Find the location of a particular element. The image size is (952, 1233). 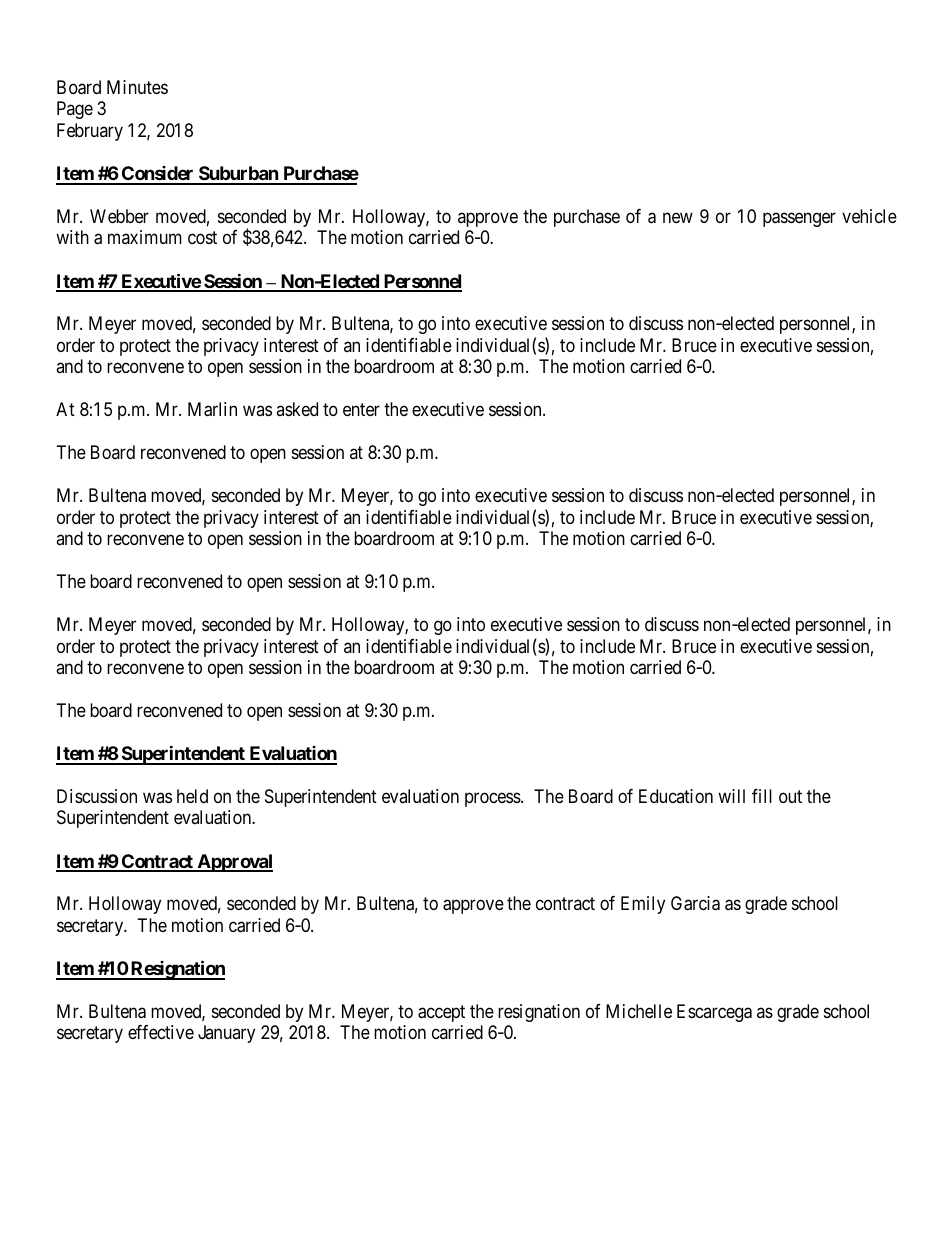

Marlin is located at coordinates (212, 409).
